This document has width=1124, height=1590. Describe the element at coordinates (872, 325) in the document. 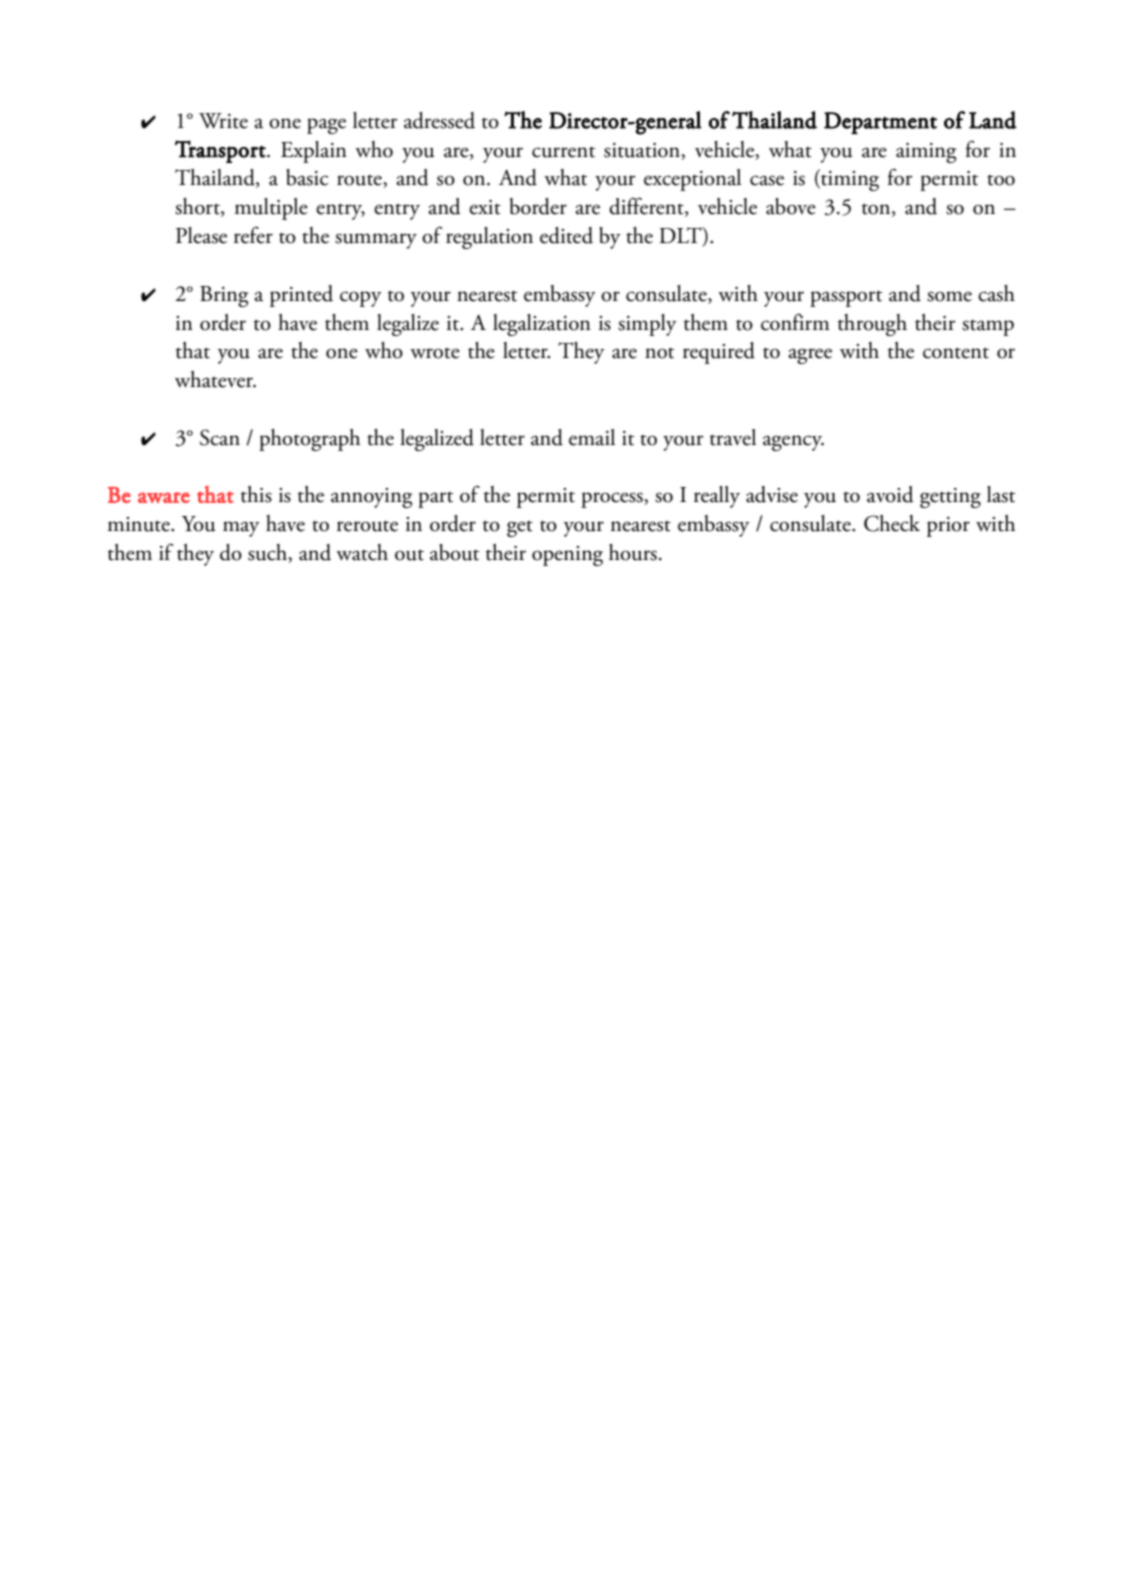

I see `through` at that location.
